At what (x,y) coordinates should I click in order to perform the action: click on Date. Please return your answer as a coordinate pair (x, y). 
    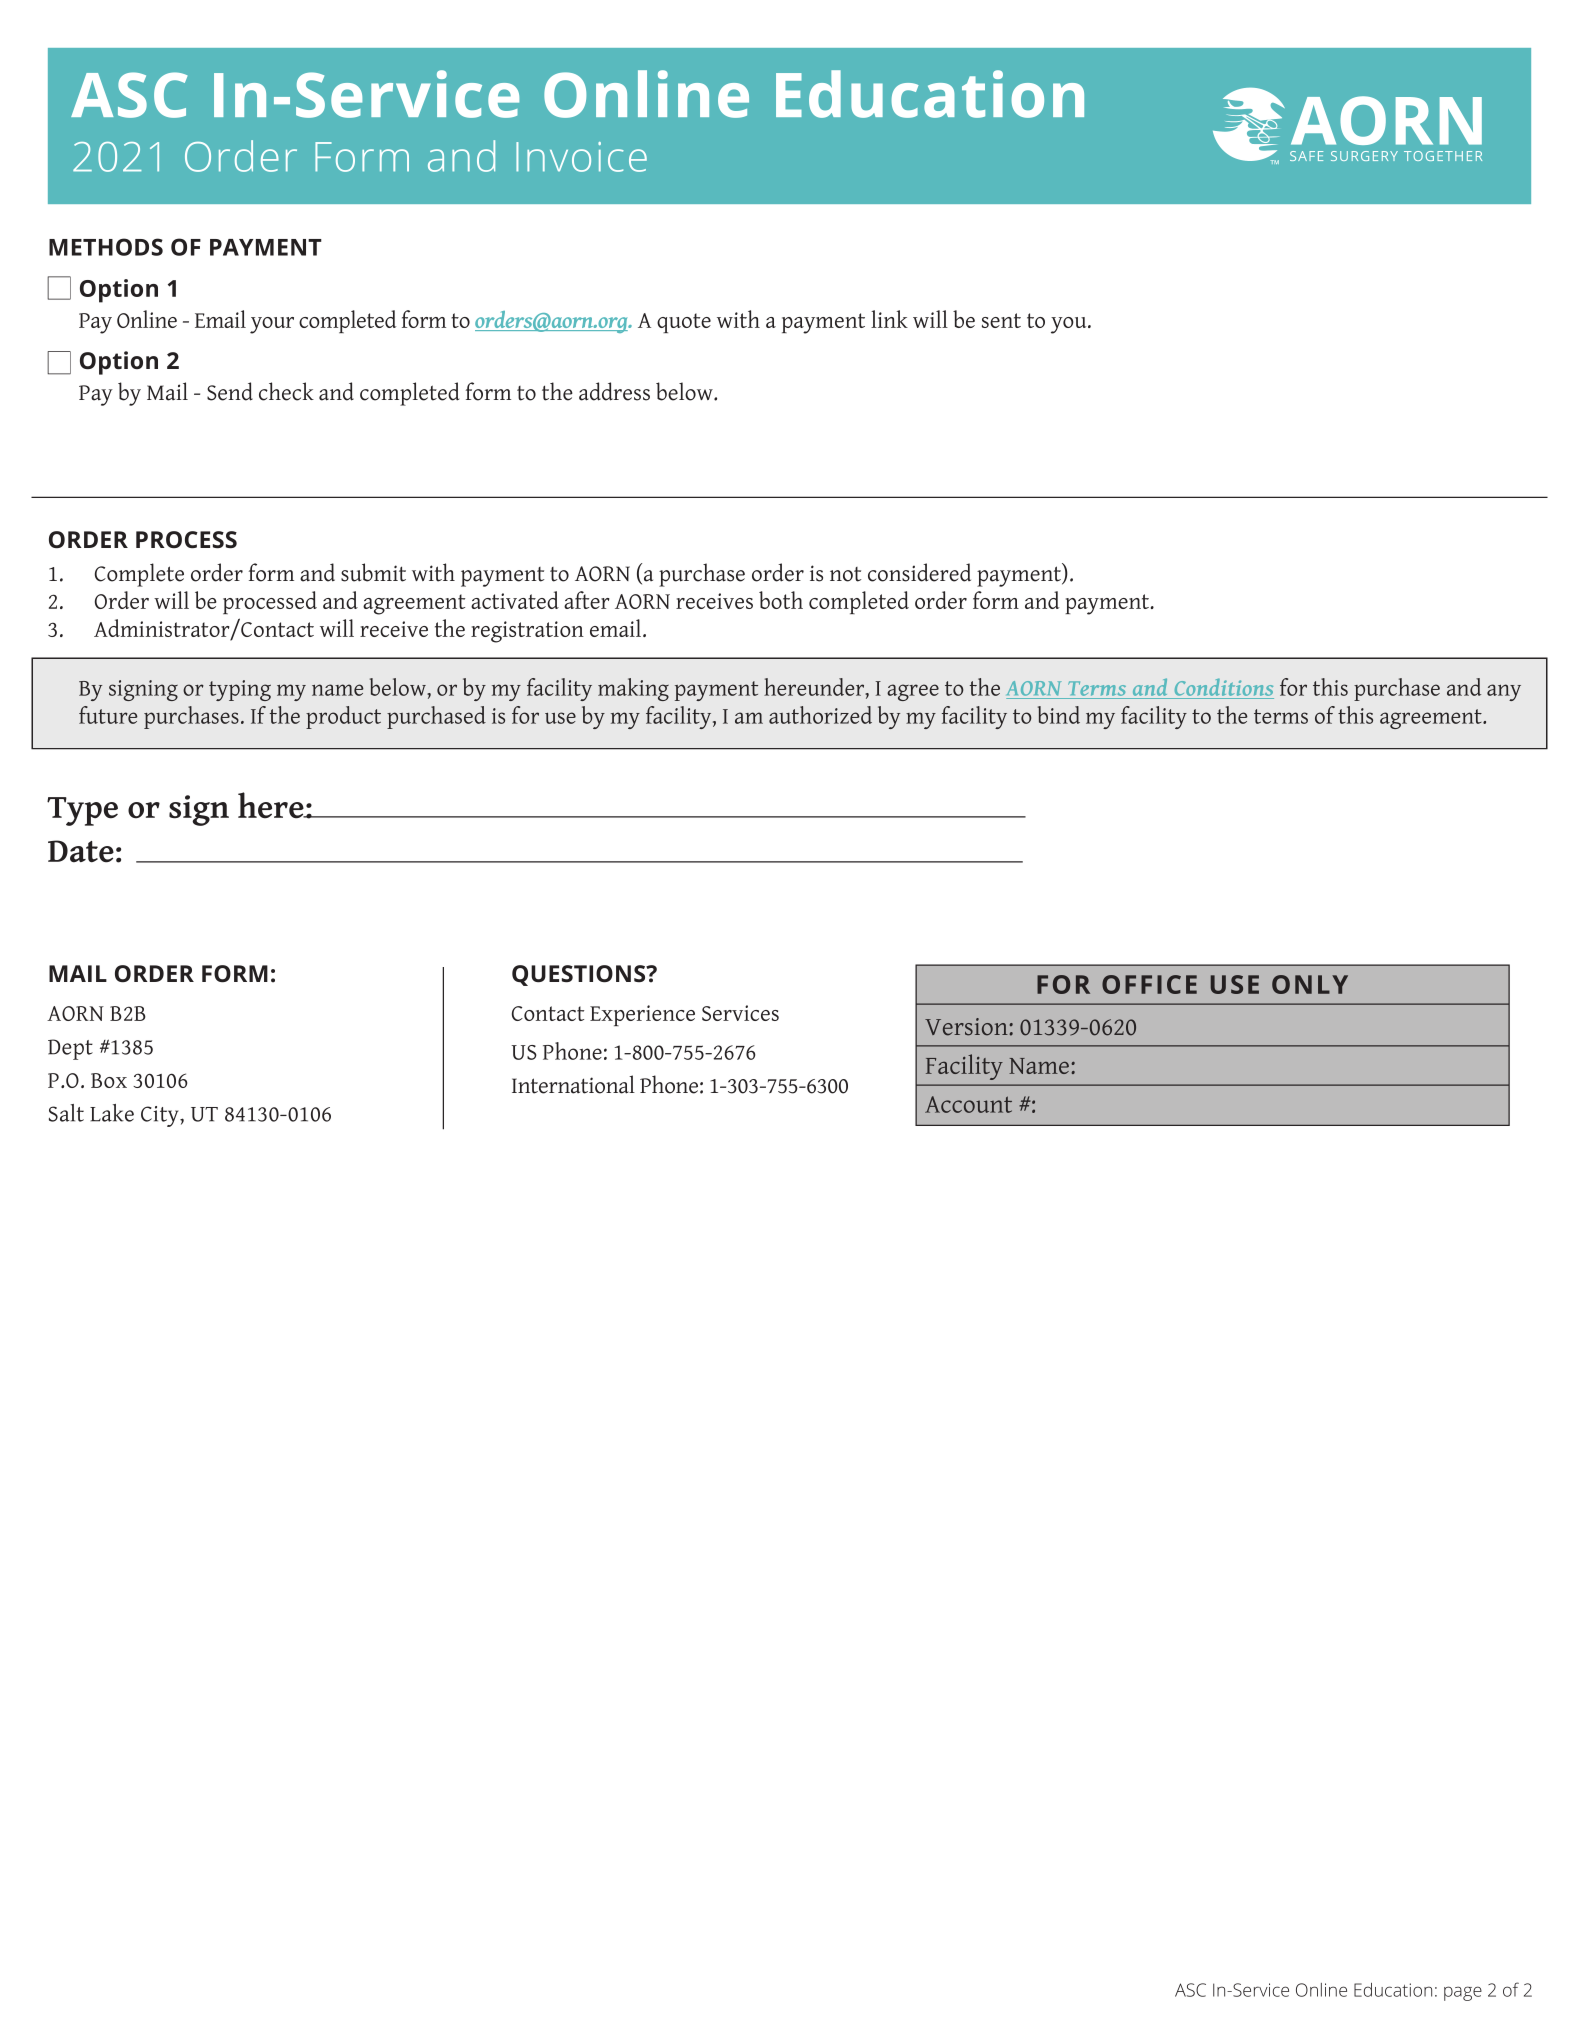
    Looking at the image, I should click on (81, 851).
